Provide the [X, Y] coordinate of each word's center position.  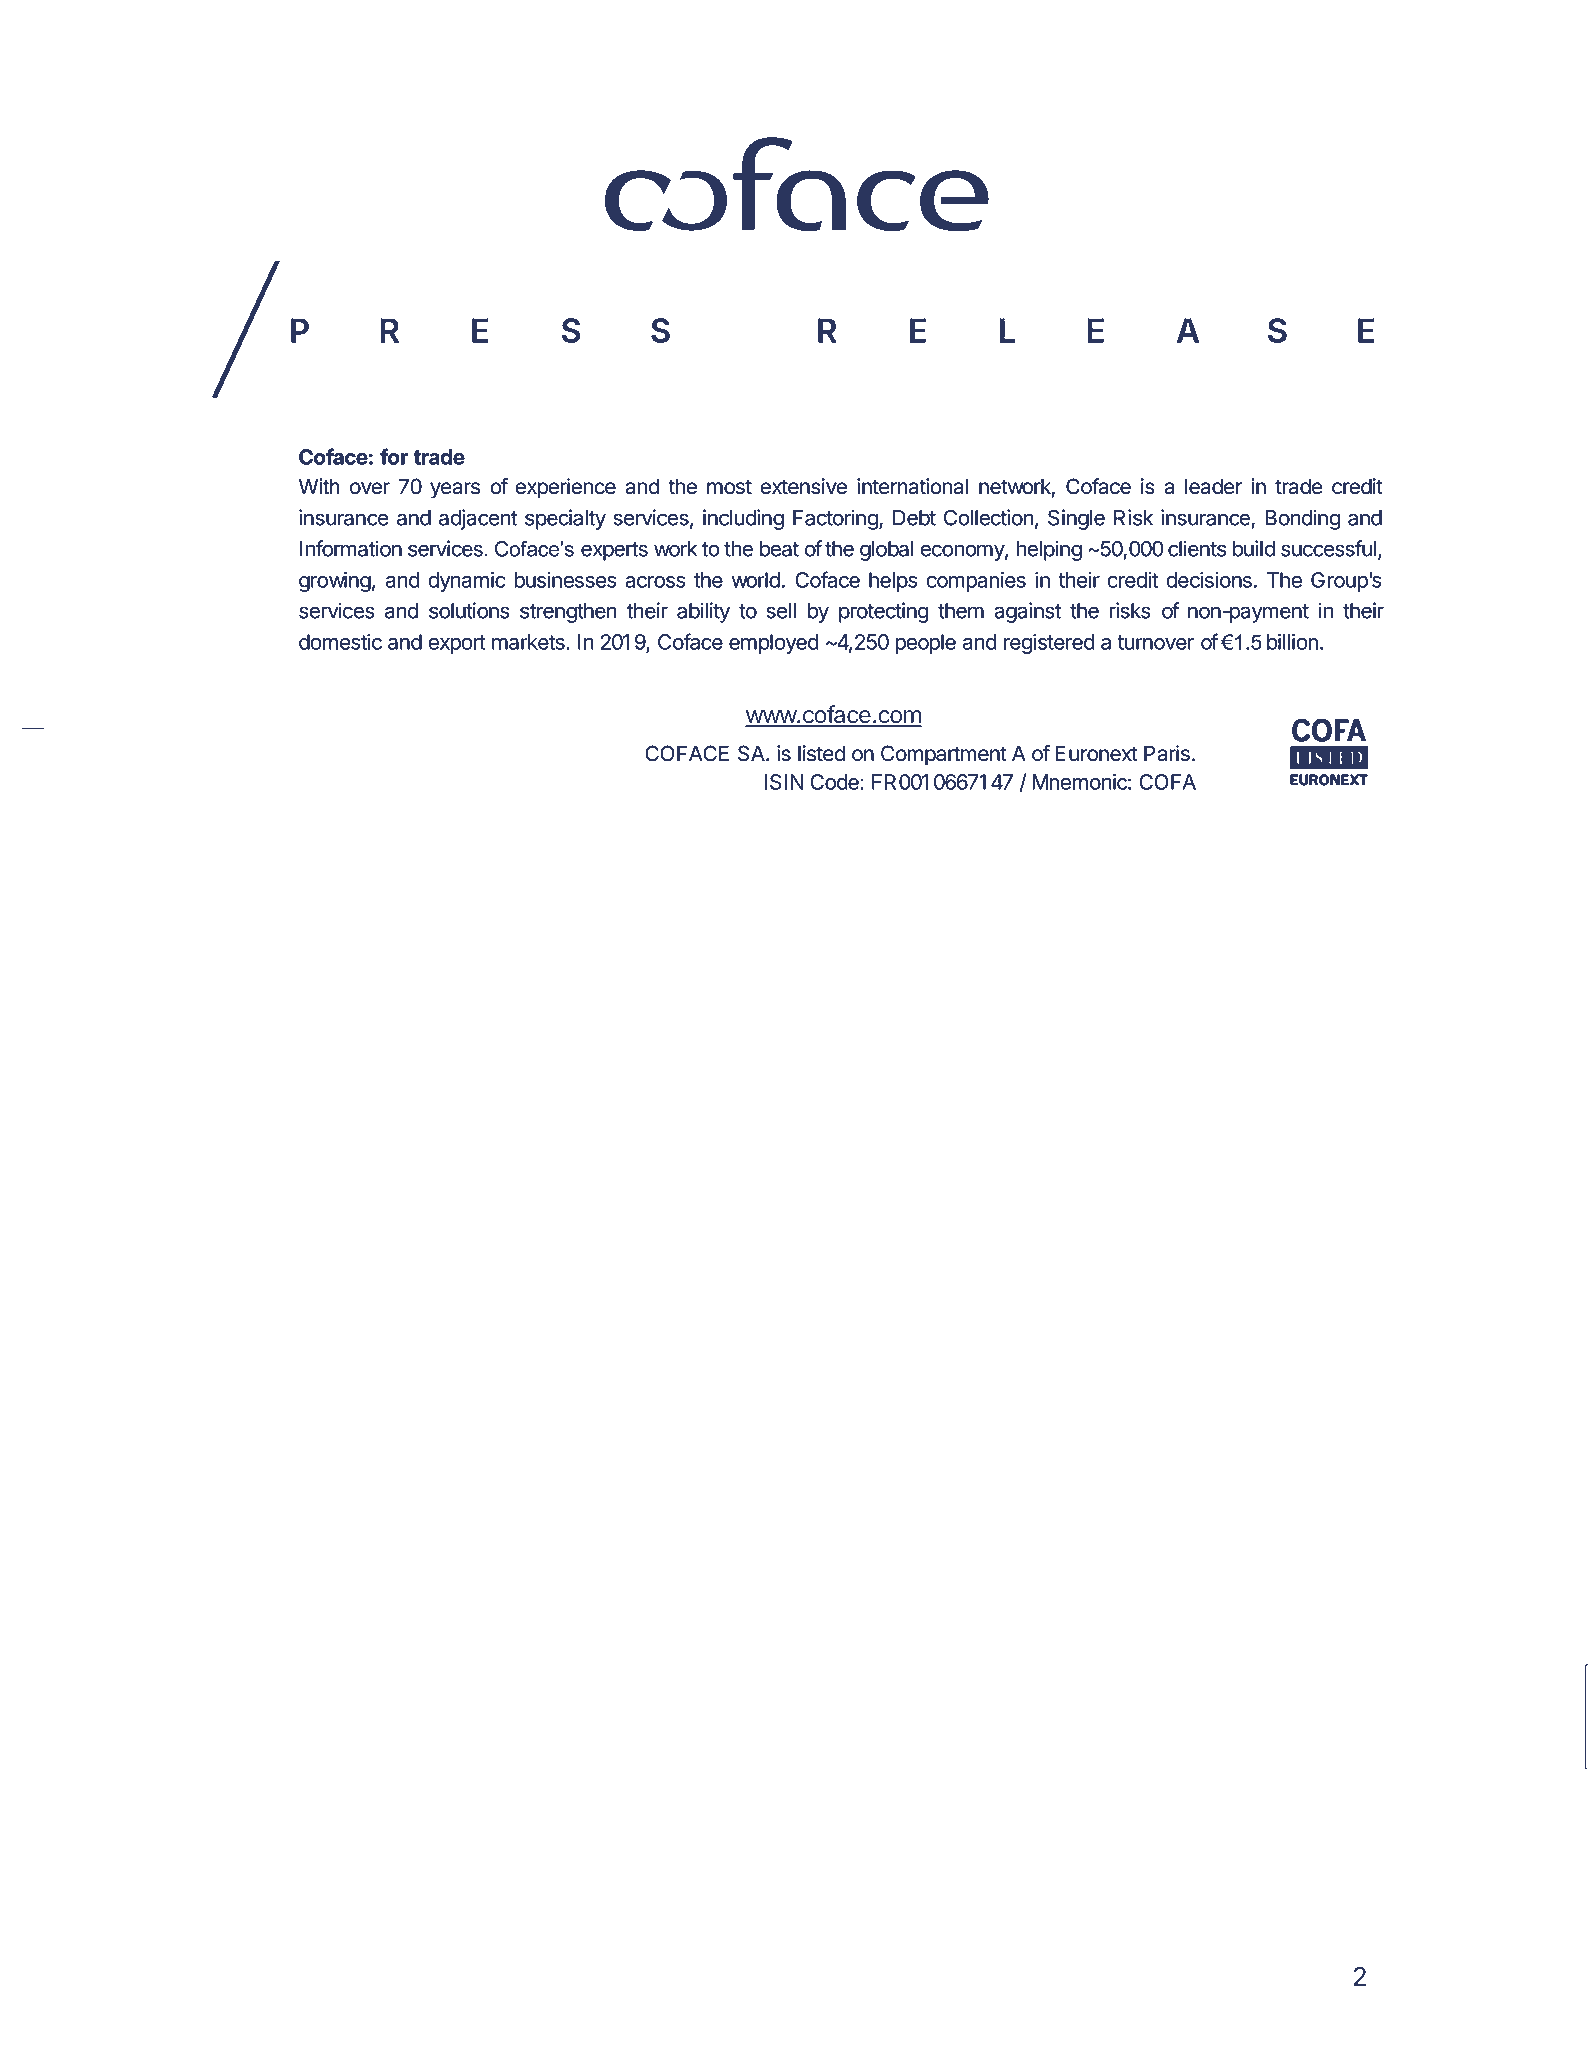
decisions [1209, 580]
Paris [1167, 753]
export [457, 644]
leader [1213, 486]
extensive [804, 486]
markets [529, 642]
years [455, 490]
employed [773, 644]
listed [821, 753]
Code [835, 782]
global [887, 551]
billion [1292, 642]
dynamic [467, 582]
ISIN [784, 782]
